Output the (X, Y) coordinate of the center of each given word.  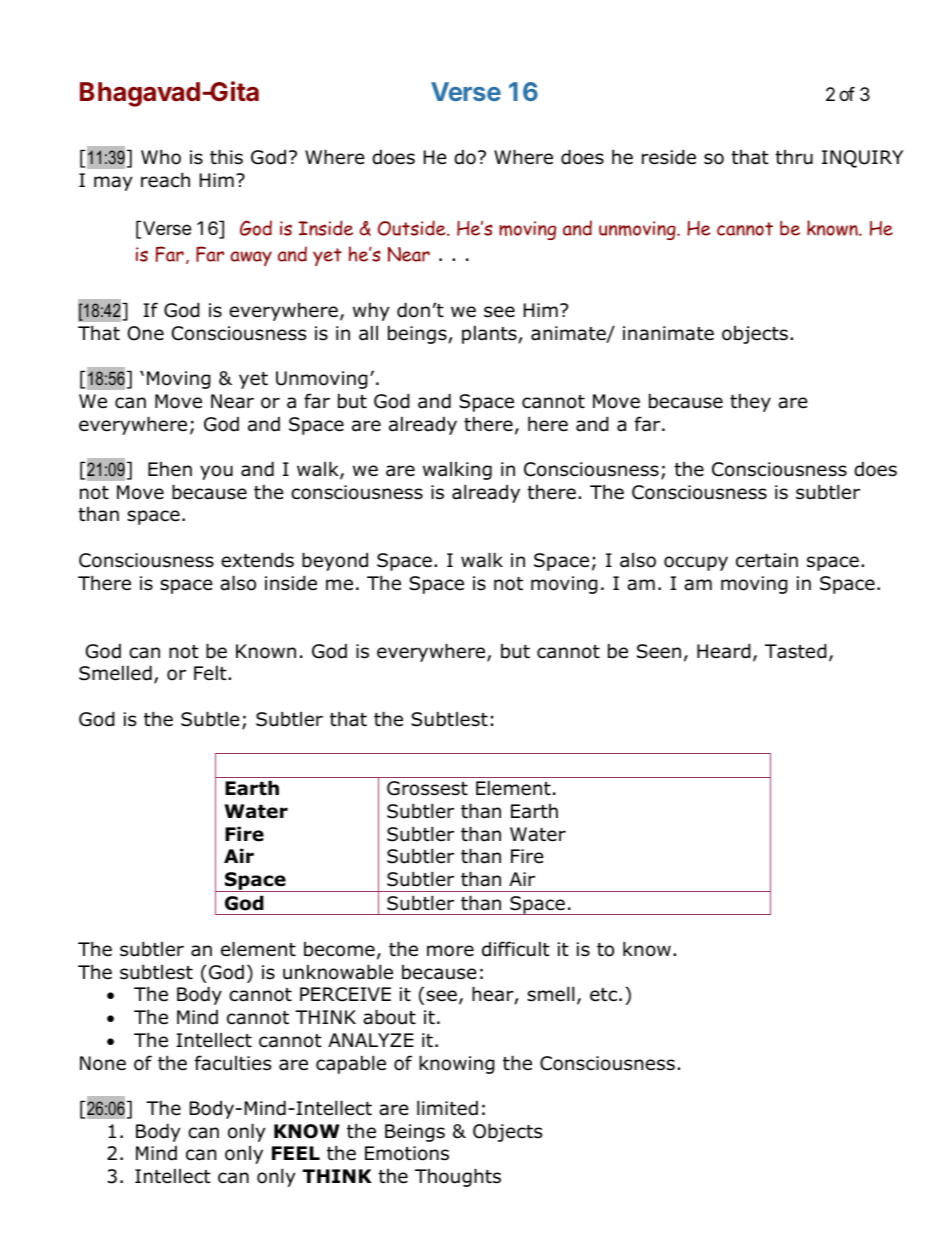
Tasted (796, 651)
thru (794, 157)
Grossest (427, 788)
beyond (335, 561)
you (216, 472)
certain (767, 560)
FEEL (296, 1153)
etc (603, 995)
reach (165, 180)
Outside (413, 228)
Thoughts (458, 1177)
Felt (211, 673)
